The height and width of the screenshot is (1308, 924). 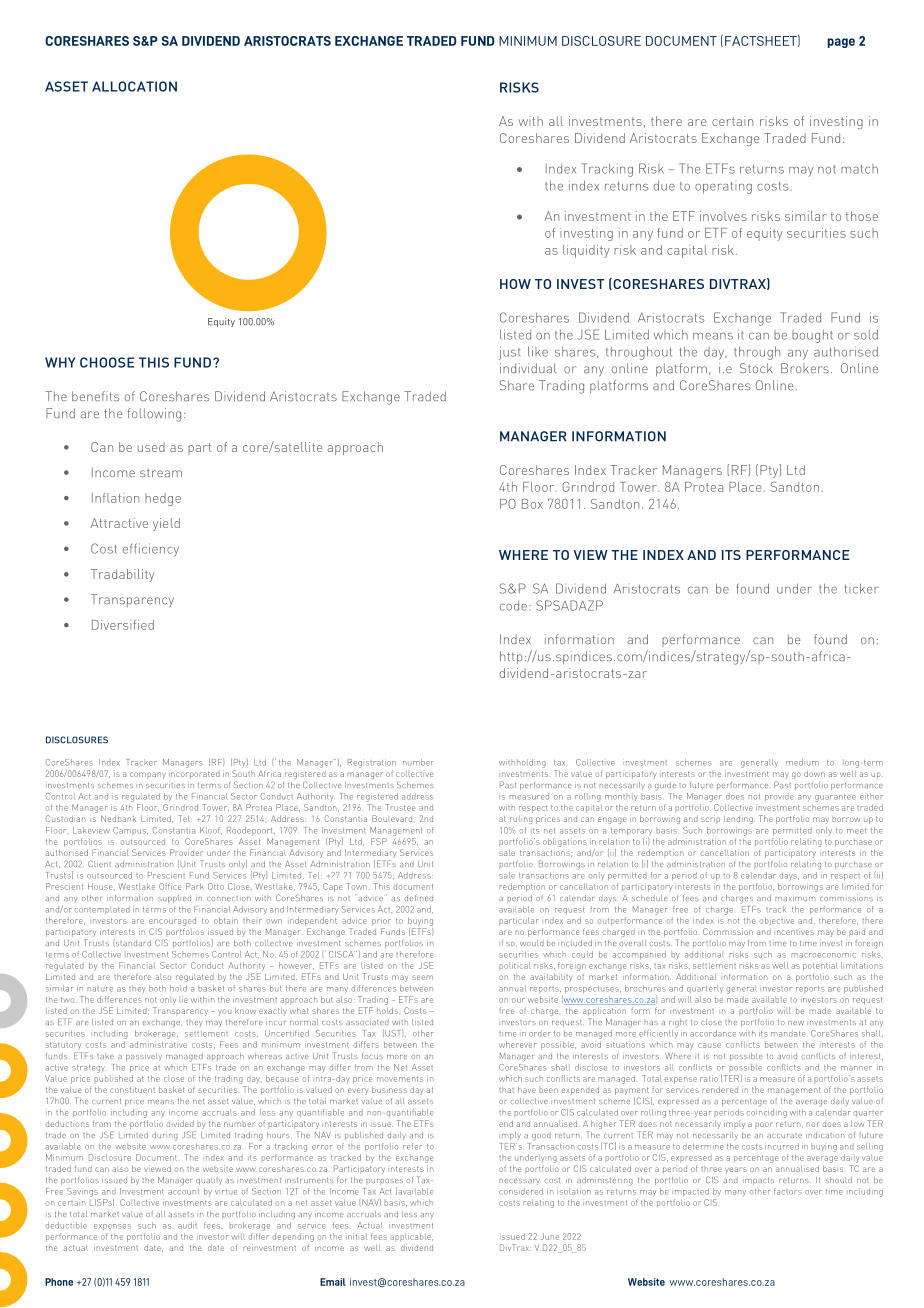 I want to click on audit, so click(x=187, y=1225).
